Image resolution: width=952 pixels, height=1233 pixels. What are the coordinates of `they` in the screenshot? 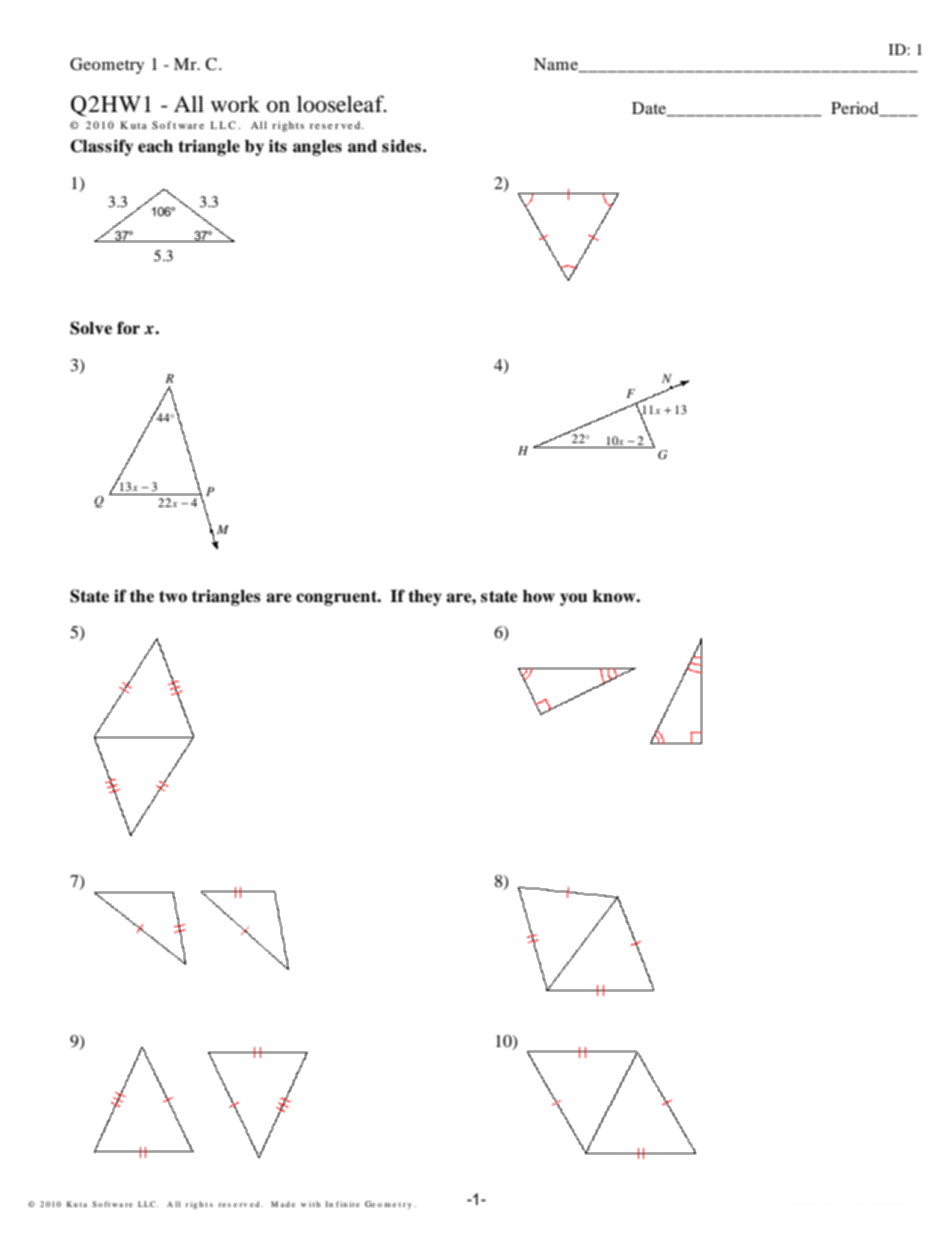 It's located at (425, 598).
